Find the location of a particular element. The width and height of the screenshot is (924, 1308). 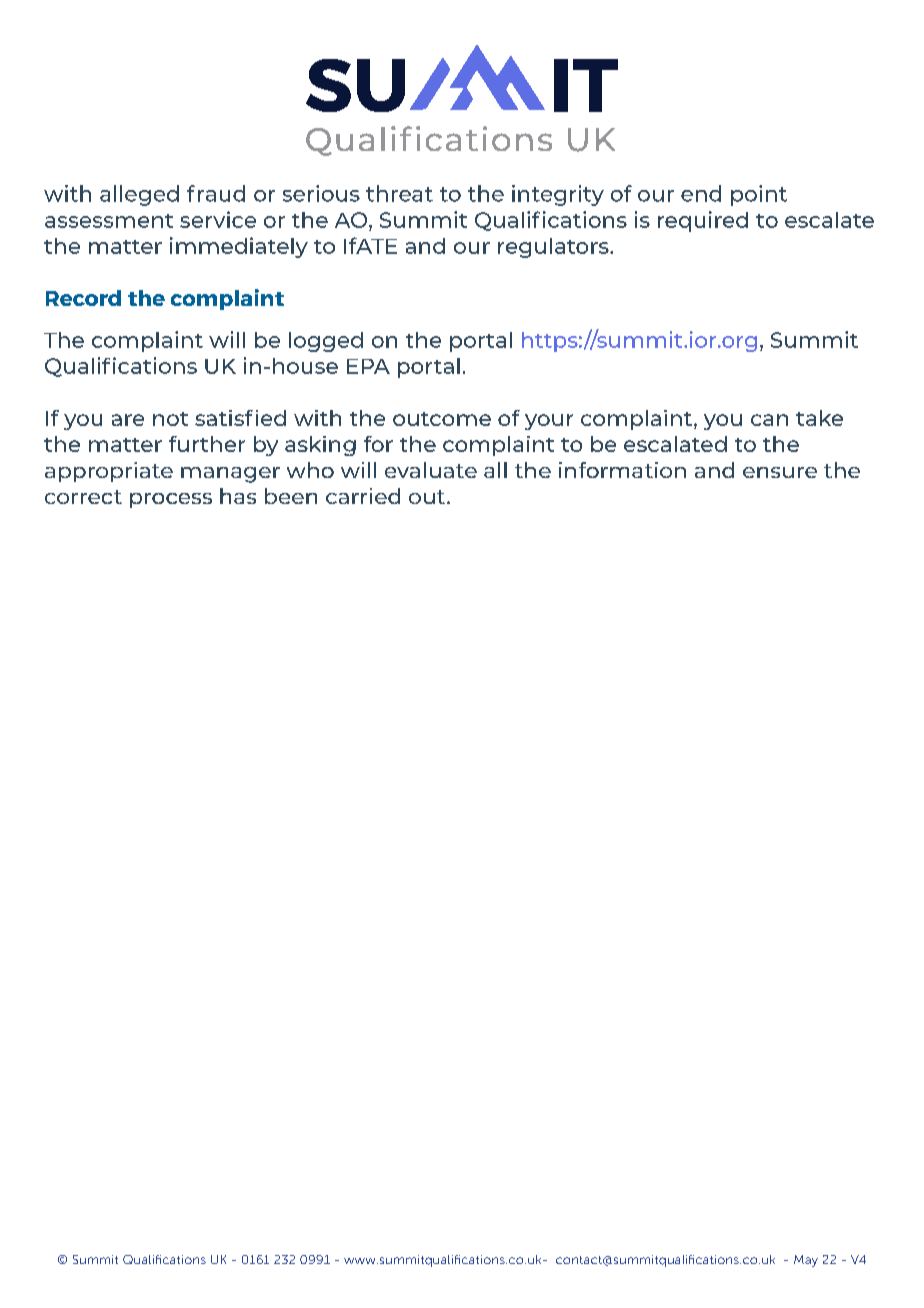

required is located at coordinates (703, 221).
